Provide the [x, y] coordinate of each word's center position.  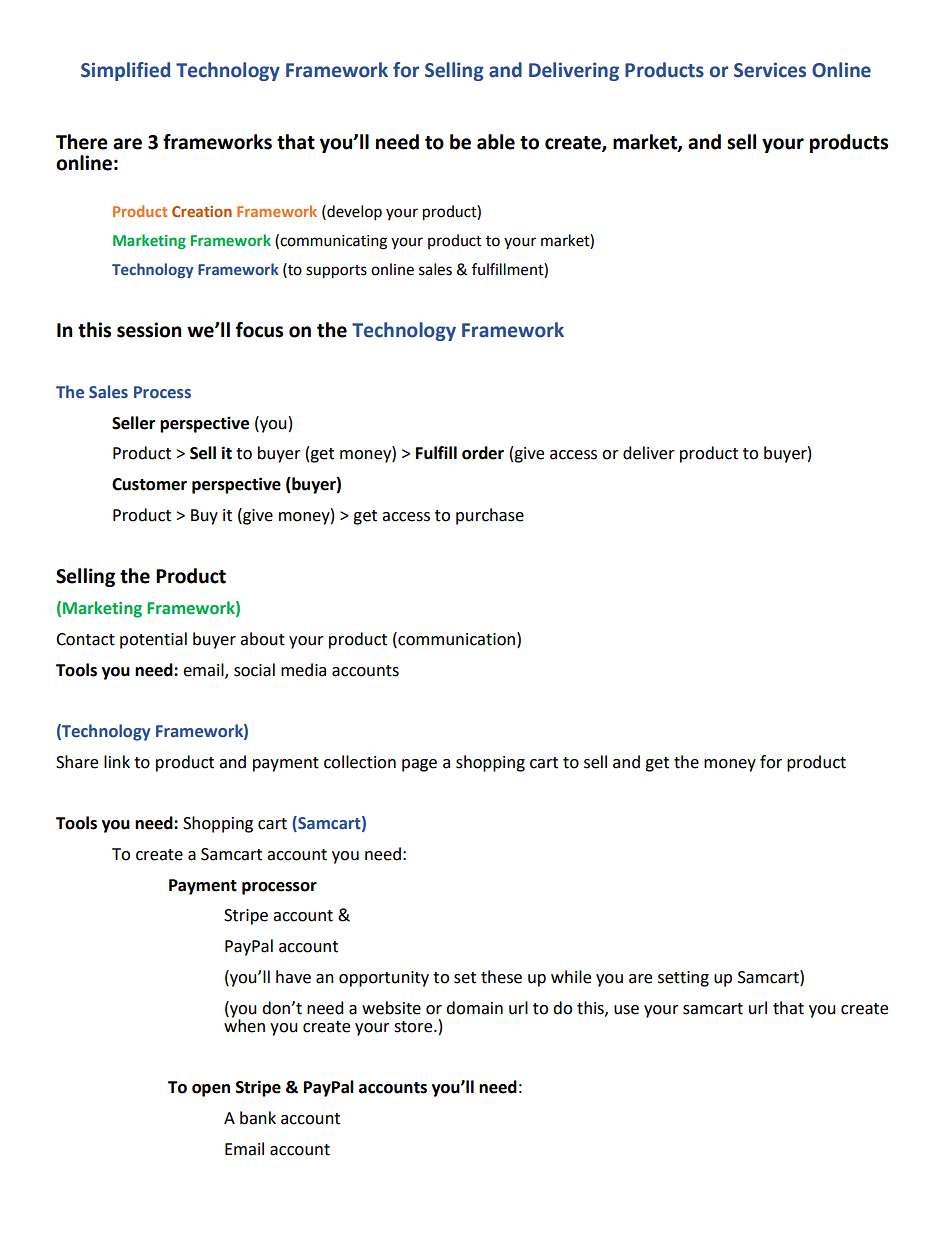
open [211, 1090]
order [483, 453]
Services [770, 70]
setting [683, 979]
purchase [490, 516]
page [419, 765]
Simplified [125, 71]
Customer [149, 484]
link [117, 761]
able [496, 142]
